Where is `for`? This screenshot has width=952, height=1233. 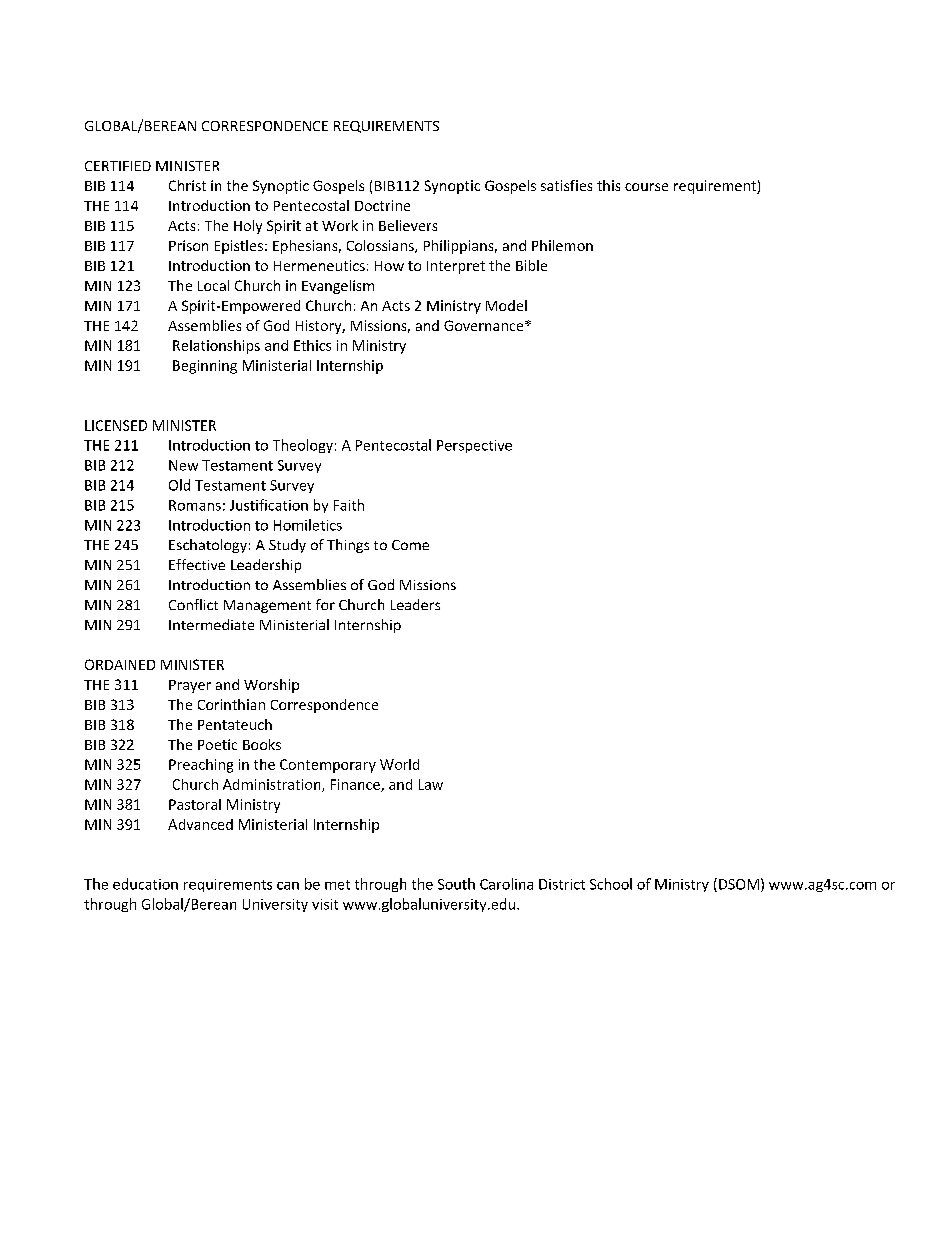
for is located at coordinates (325, 604).
